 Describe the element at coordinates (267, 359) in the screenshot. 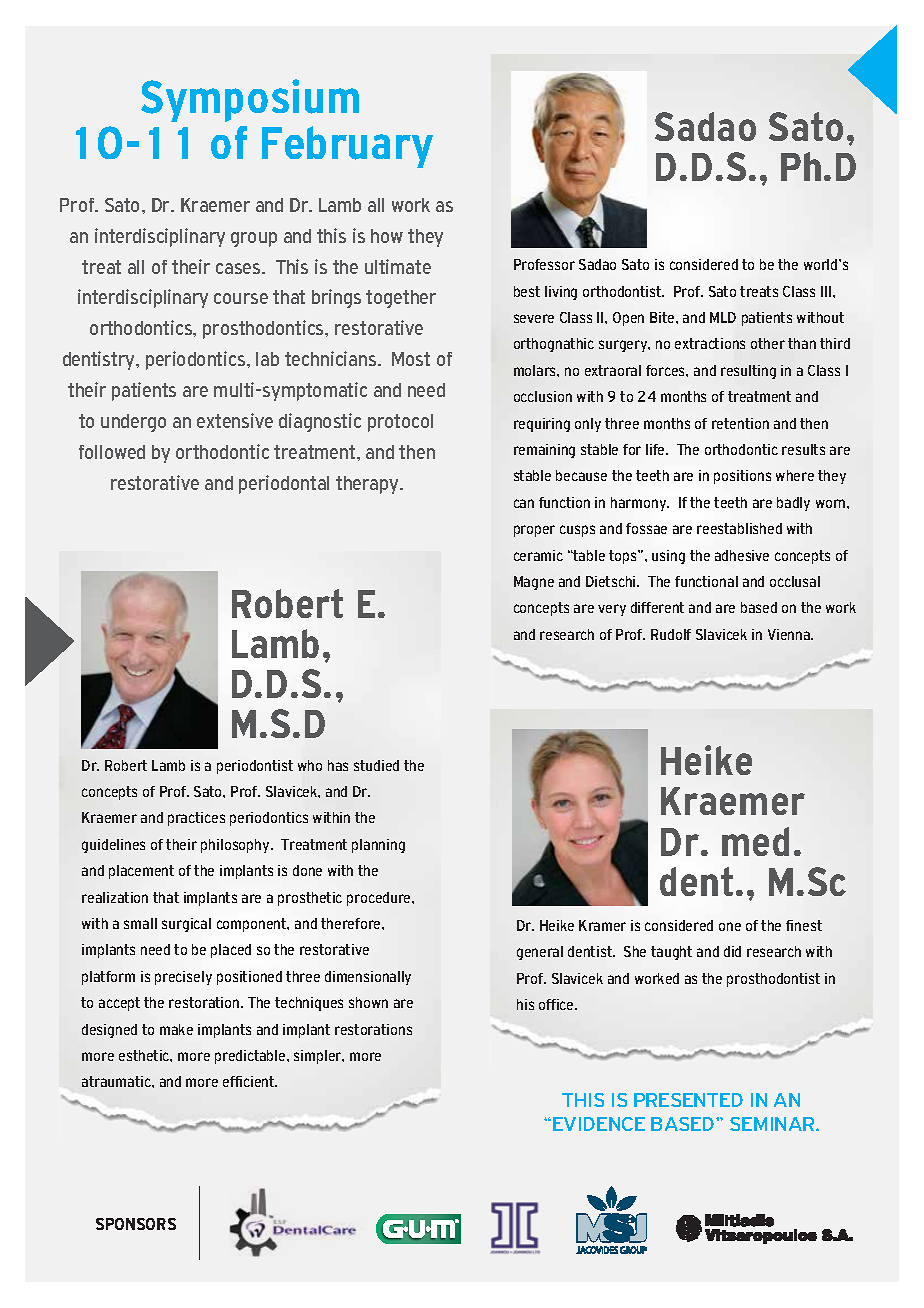

I see `lab` at that location.
